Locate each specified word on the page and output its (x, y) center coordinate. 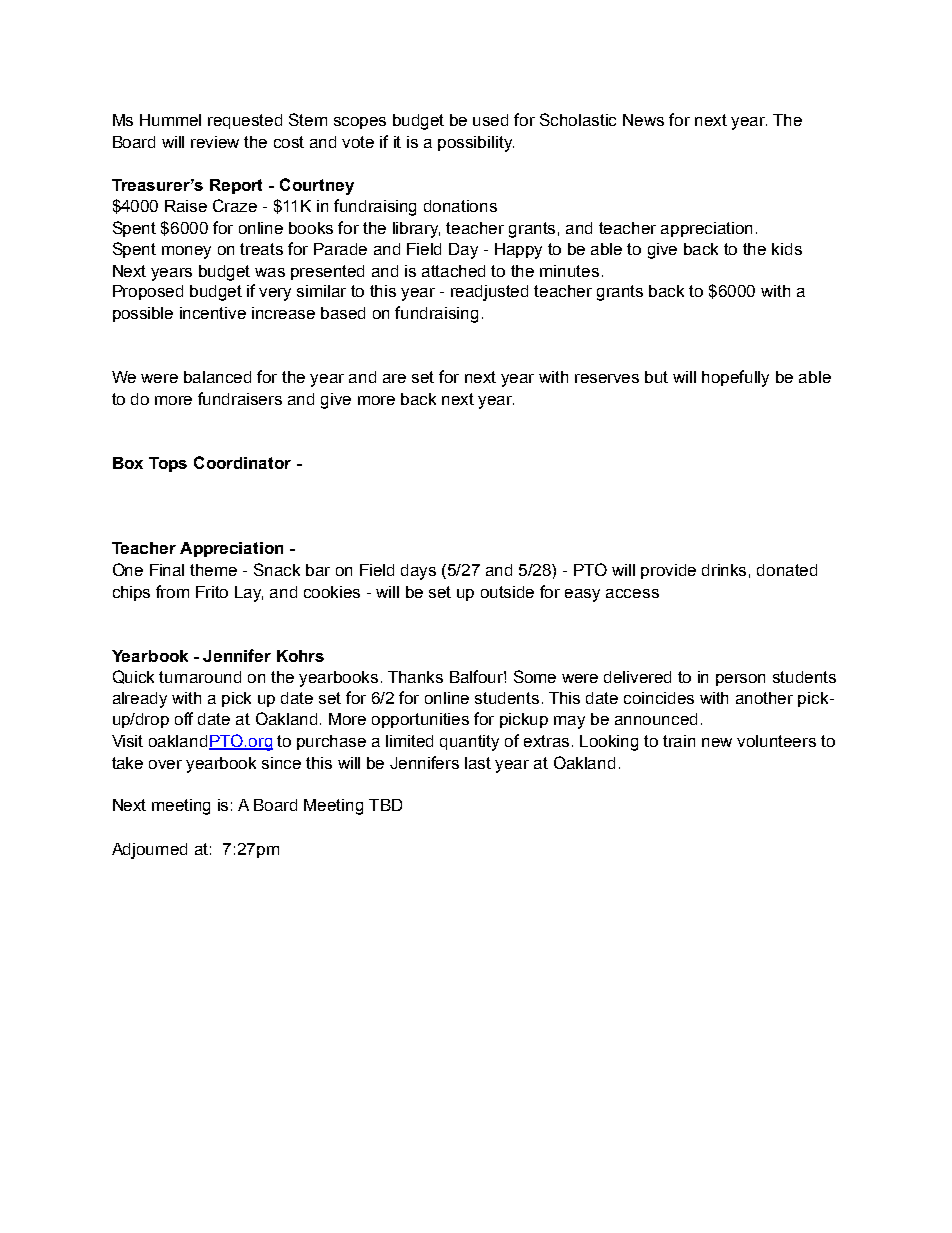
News (643, 120)
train (679, 741)
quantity (469, 743)
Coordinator (242, 462)
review (215, 142)
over (165, 764)
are (394, 378)
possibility (476, 144)
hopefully (735, 378)
